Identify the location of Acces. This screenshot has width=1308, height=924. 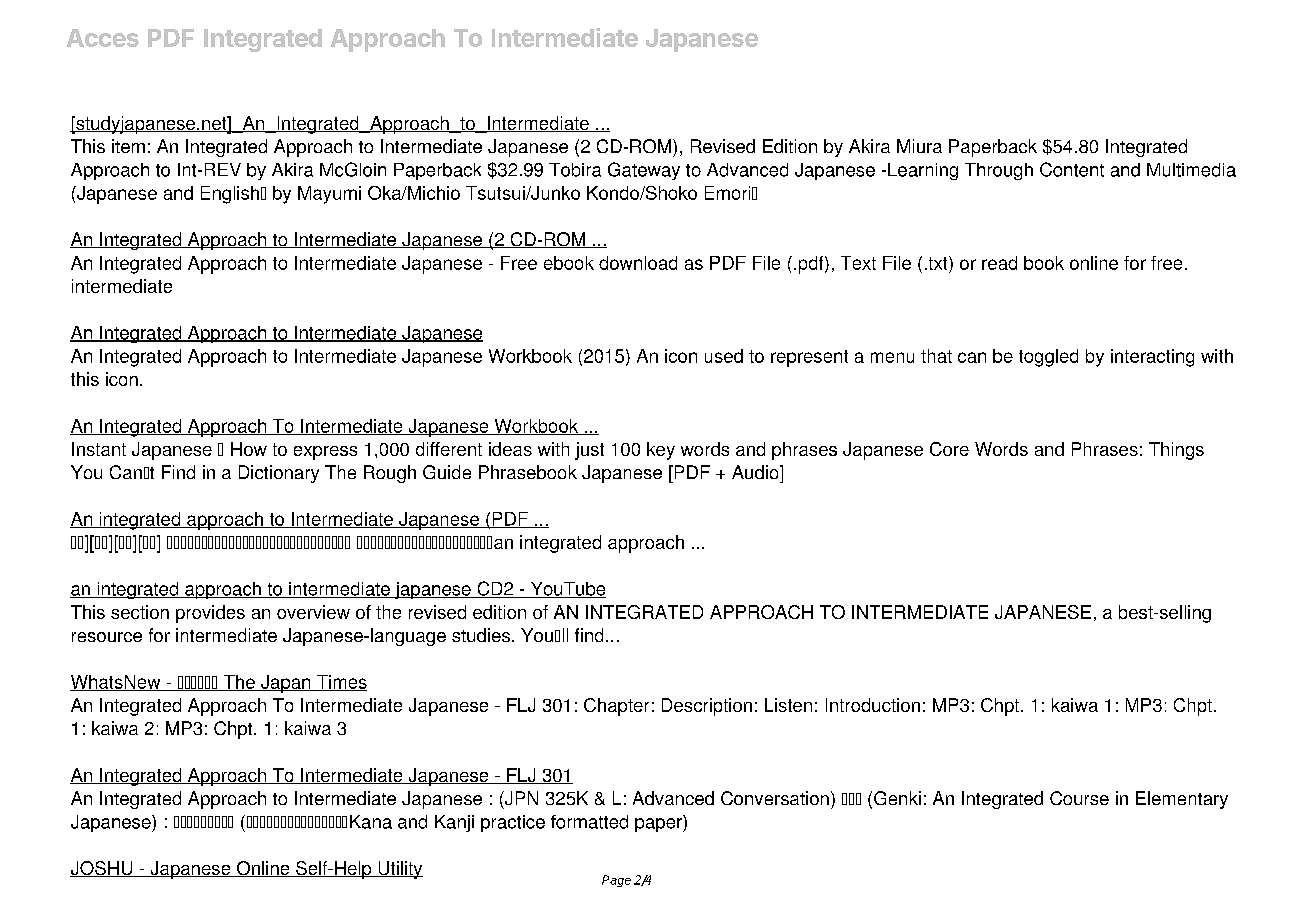
(103, 38).
